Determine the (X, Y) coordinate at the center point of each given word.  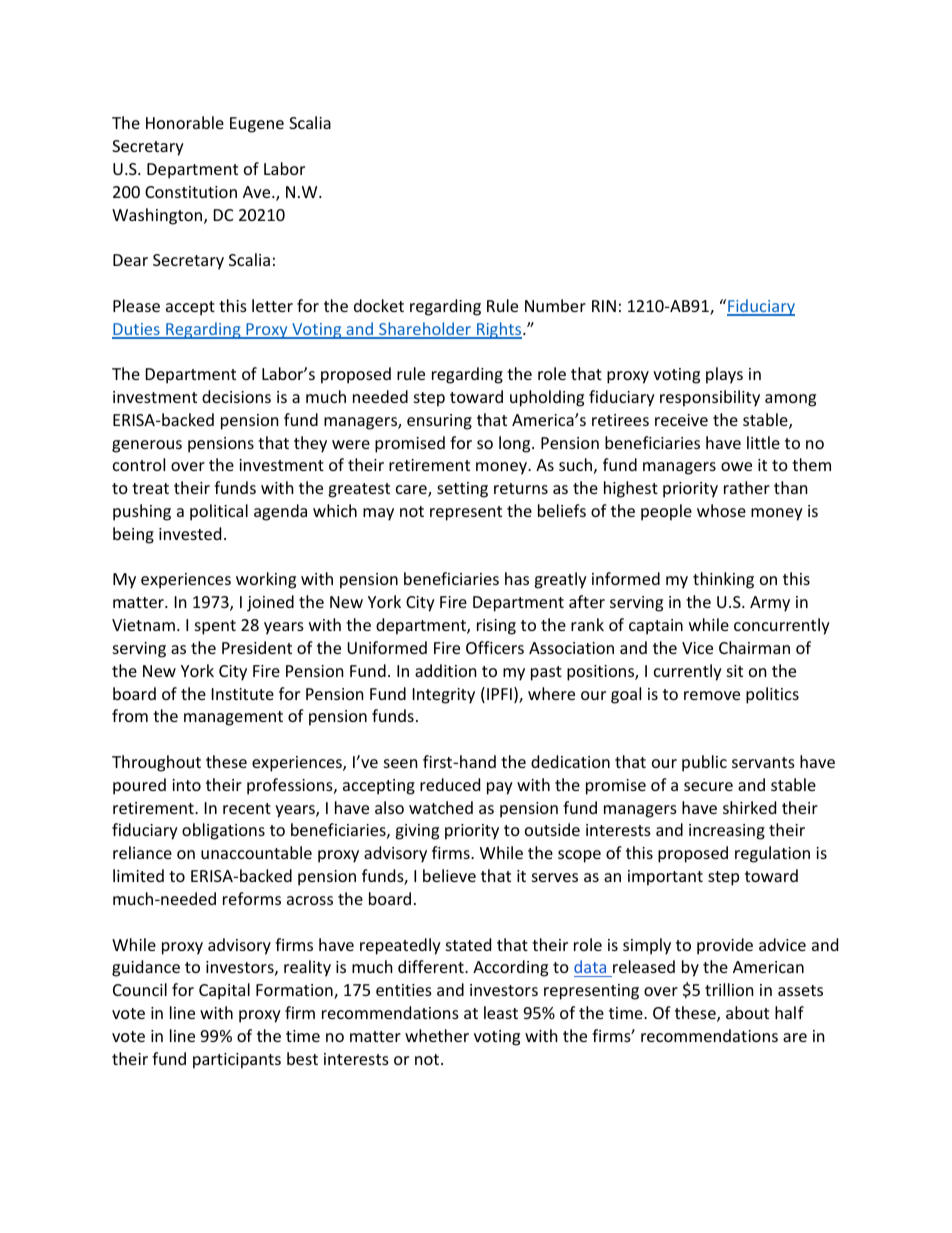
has (517, 578)
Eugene (257, 125)
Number (555, 305)
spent (215, 627)
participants (237, 1061)
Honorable (185, 122)
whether (437, 1035)
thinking (723, 580)
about (747, 1012)
